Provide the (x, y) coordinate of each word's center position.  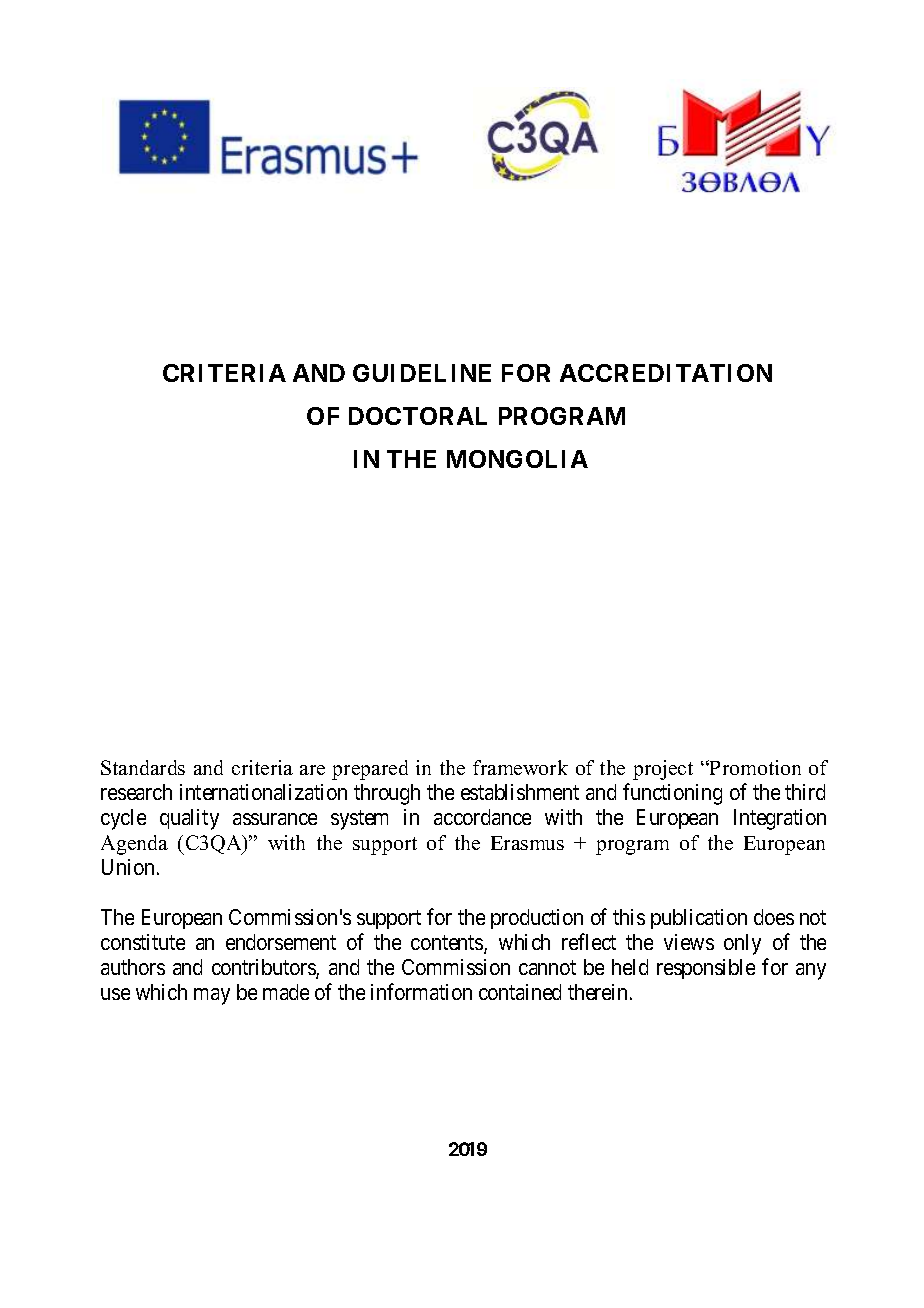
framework (520, 767)
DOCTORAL (418, 416)
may (212, 996)
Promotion (754, 767)
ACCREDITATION (666, 373)
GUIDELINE (422, 373)
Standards (143, 767)
